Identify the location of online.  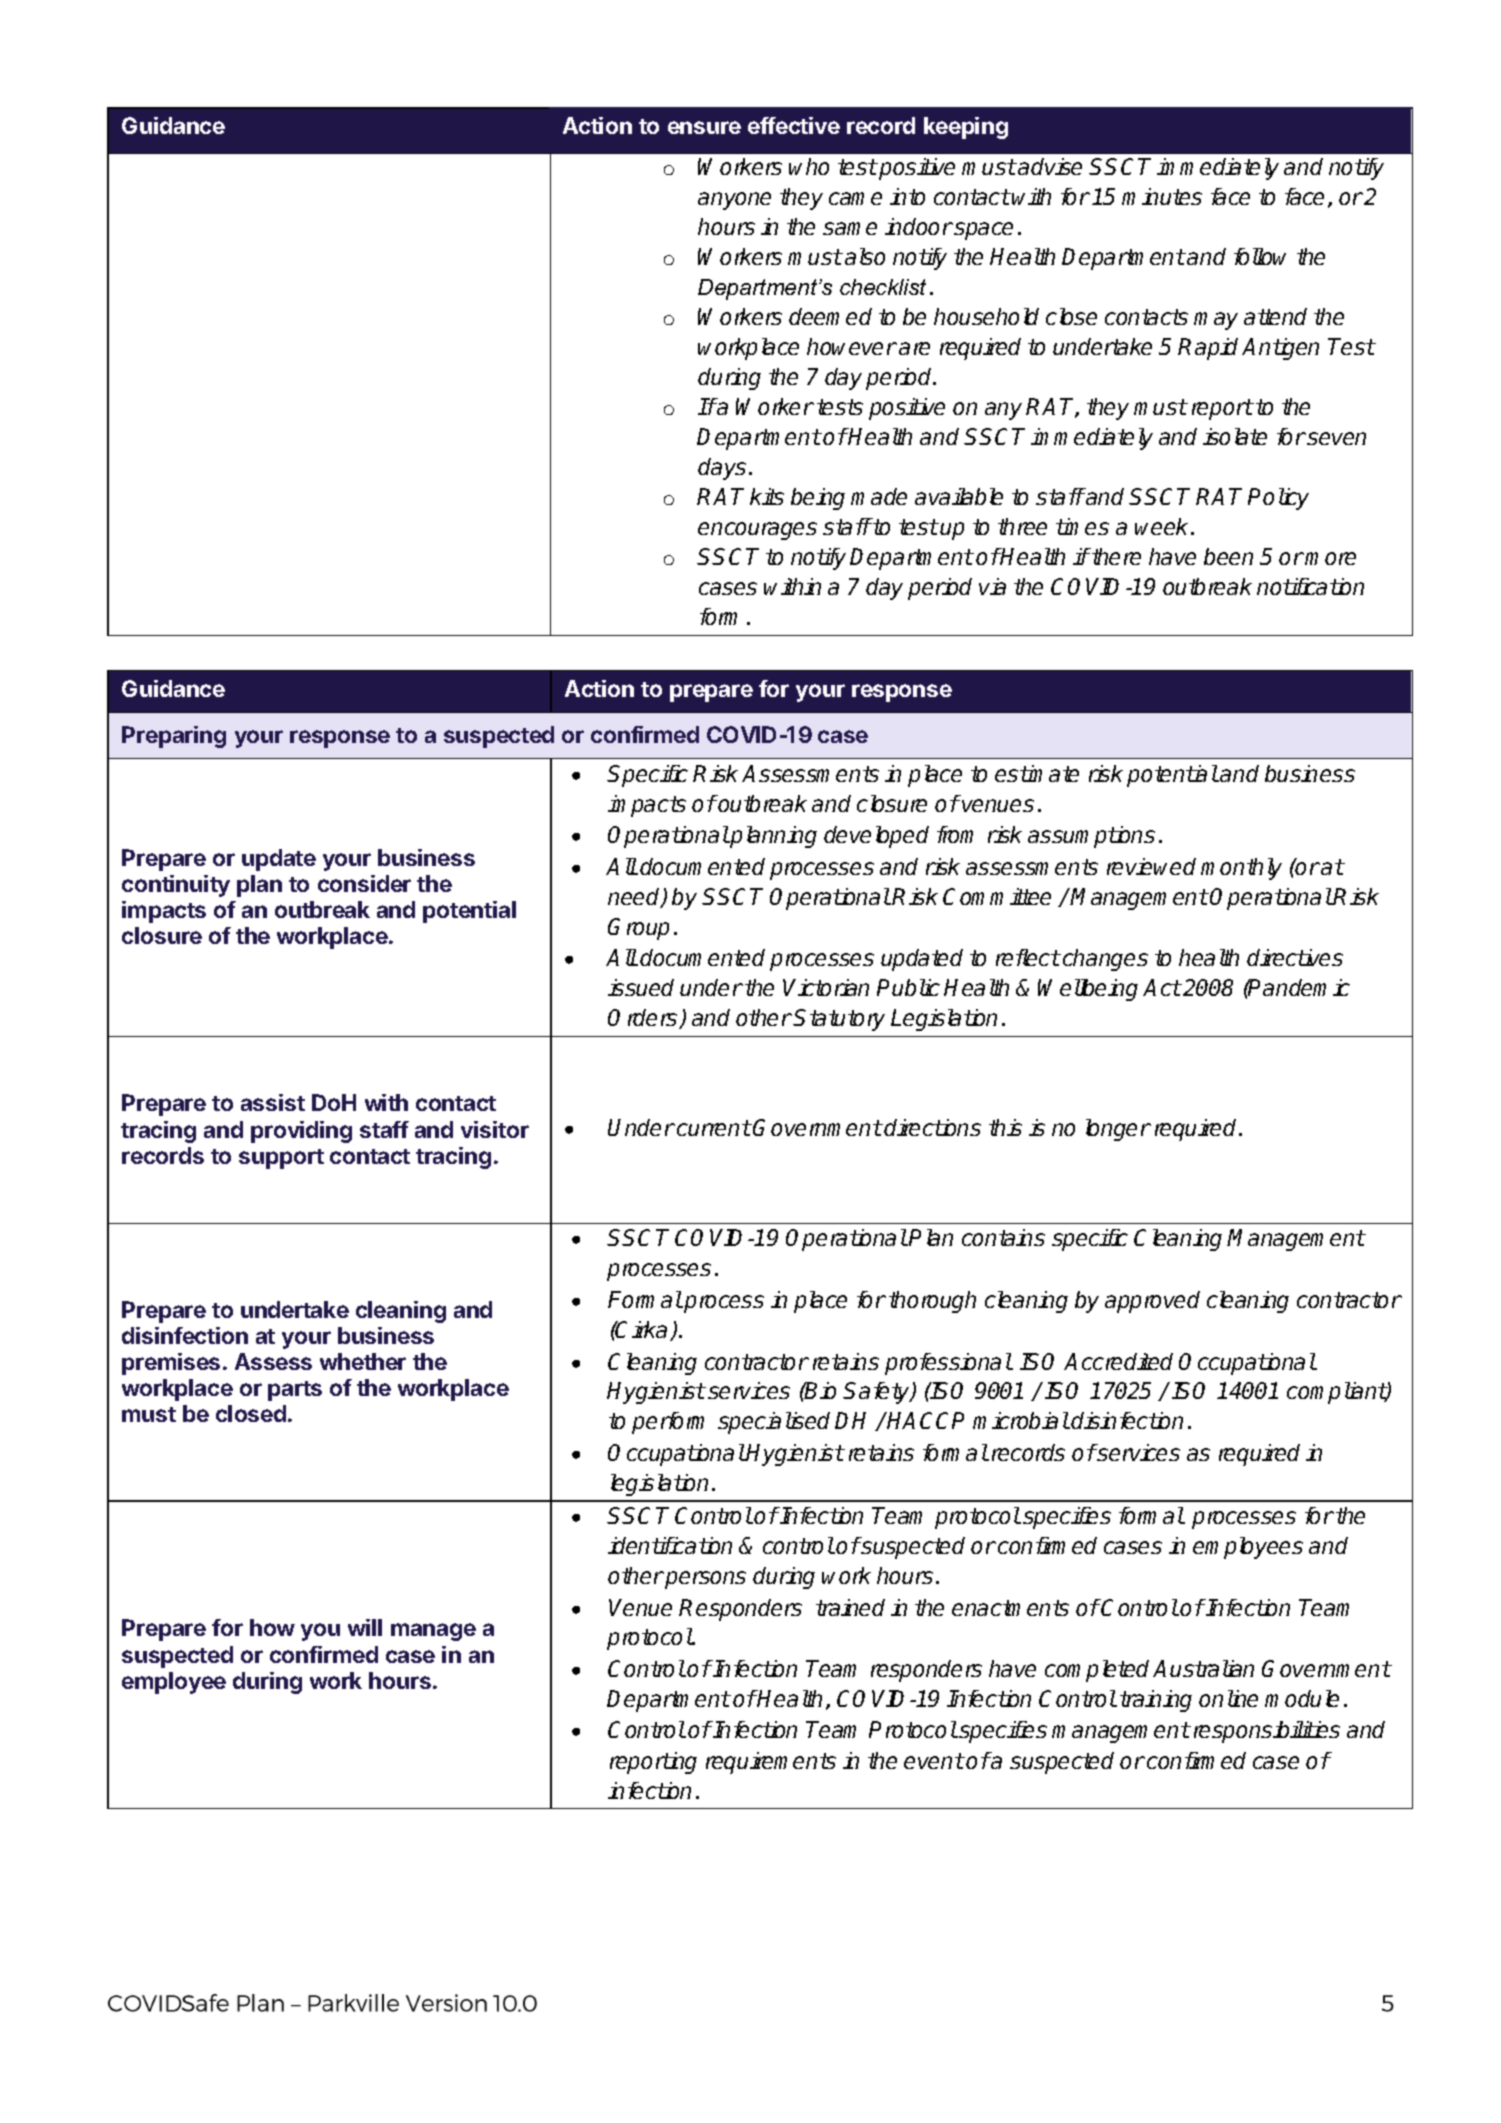
(1228, 1698).
